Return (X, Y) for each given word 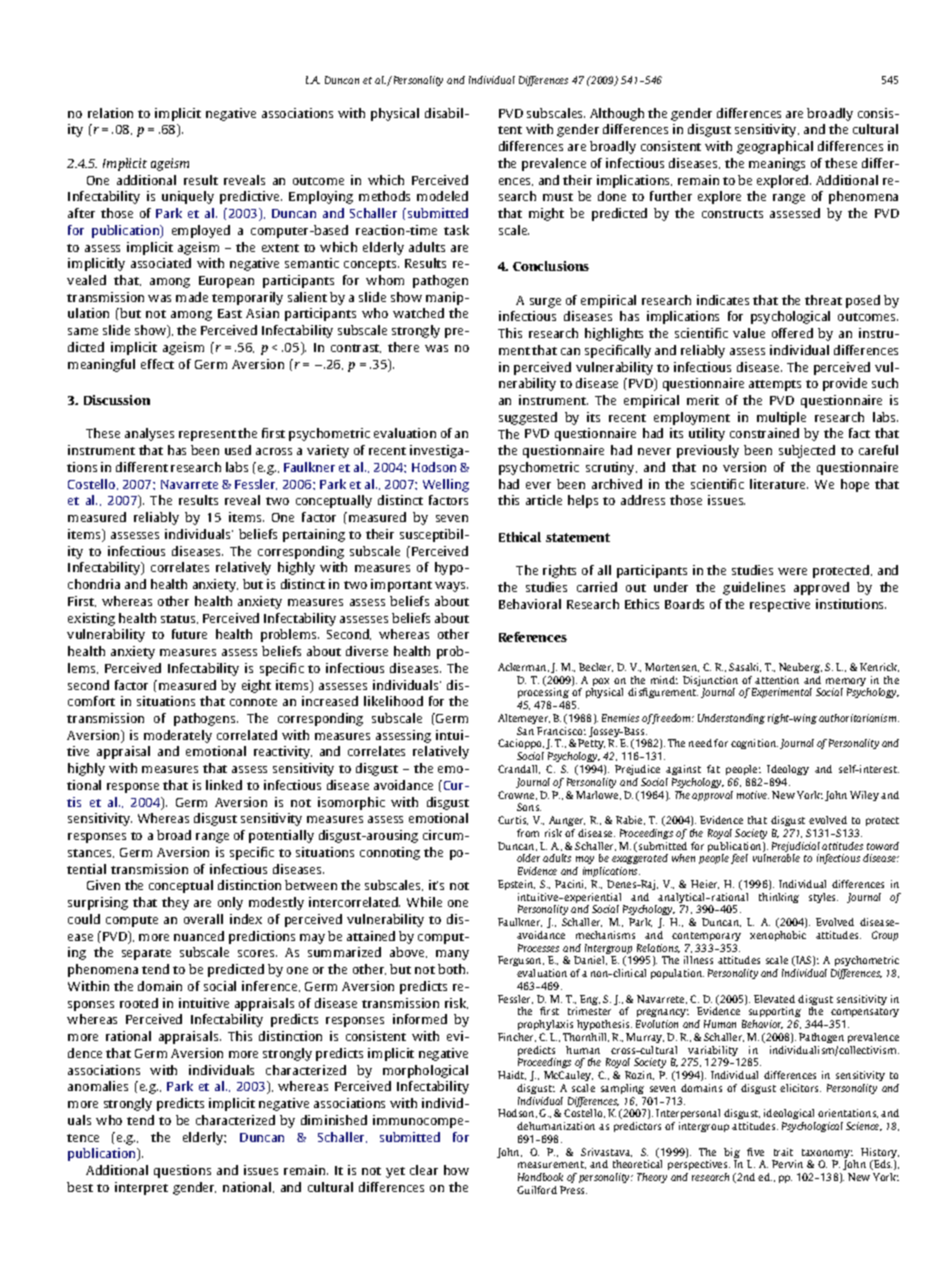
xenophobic (778, 936)
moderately (178, 736)
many (452, 955)
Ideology (788, 770)
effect (157, 364)
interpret (141, 1188)
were (792, 571)
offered (792, 333)
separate (146, 954)
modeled (442, 196)
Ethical (520, 537)
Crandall (519, 769)
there (403, 347)
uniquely (188, 197)
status (179, 619)
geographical (775, 147)
